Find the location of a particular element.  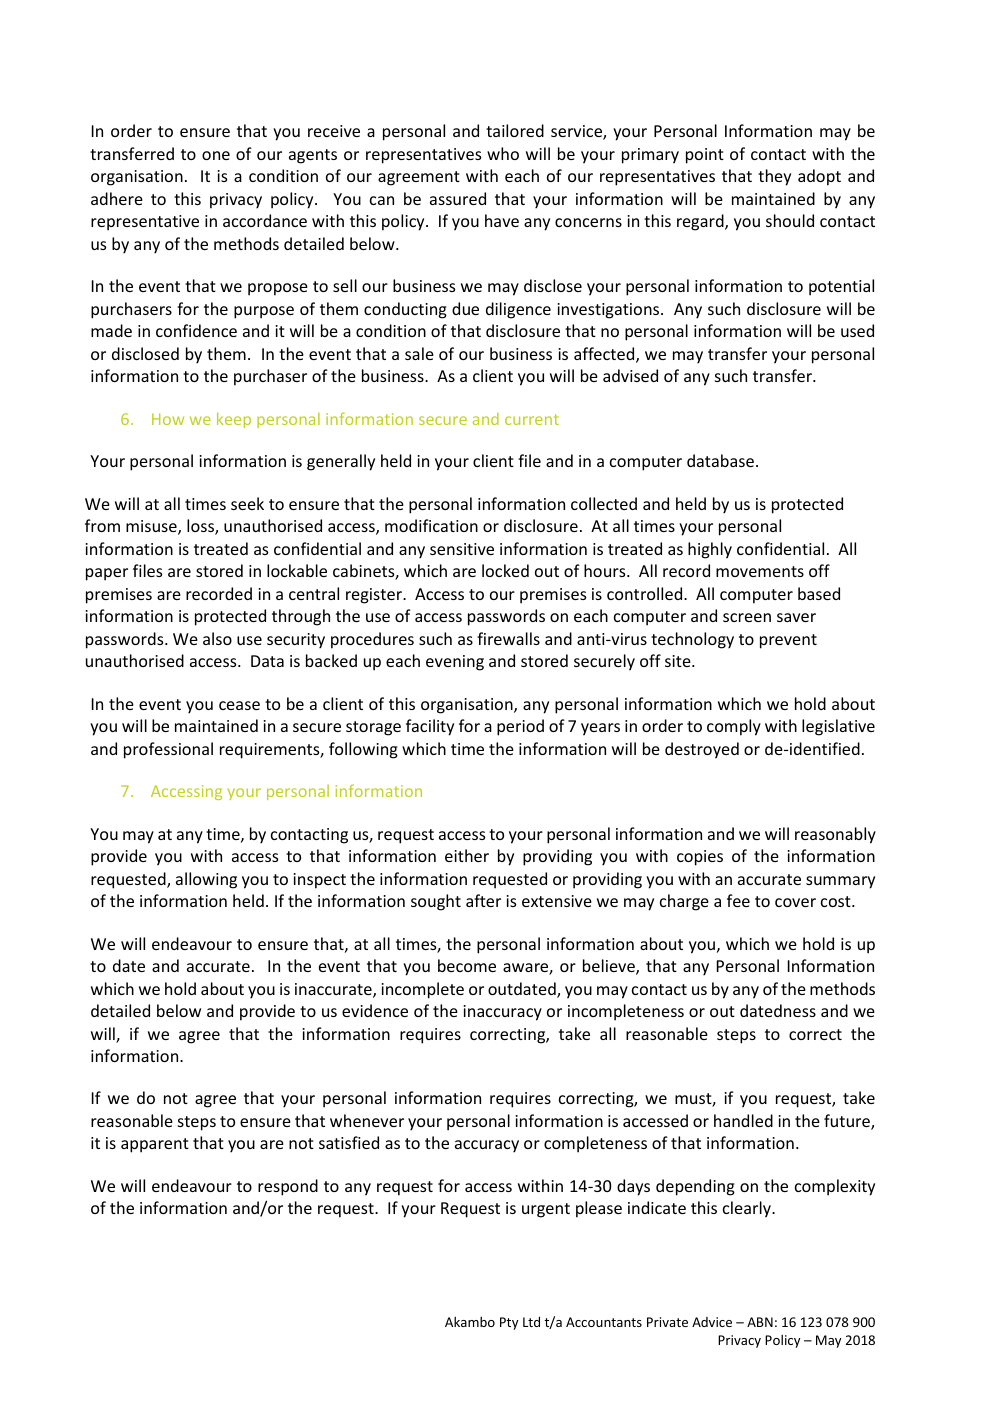

who is located at coordinates (503, 153).
